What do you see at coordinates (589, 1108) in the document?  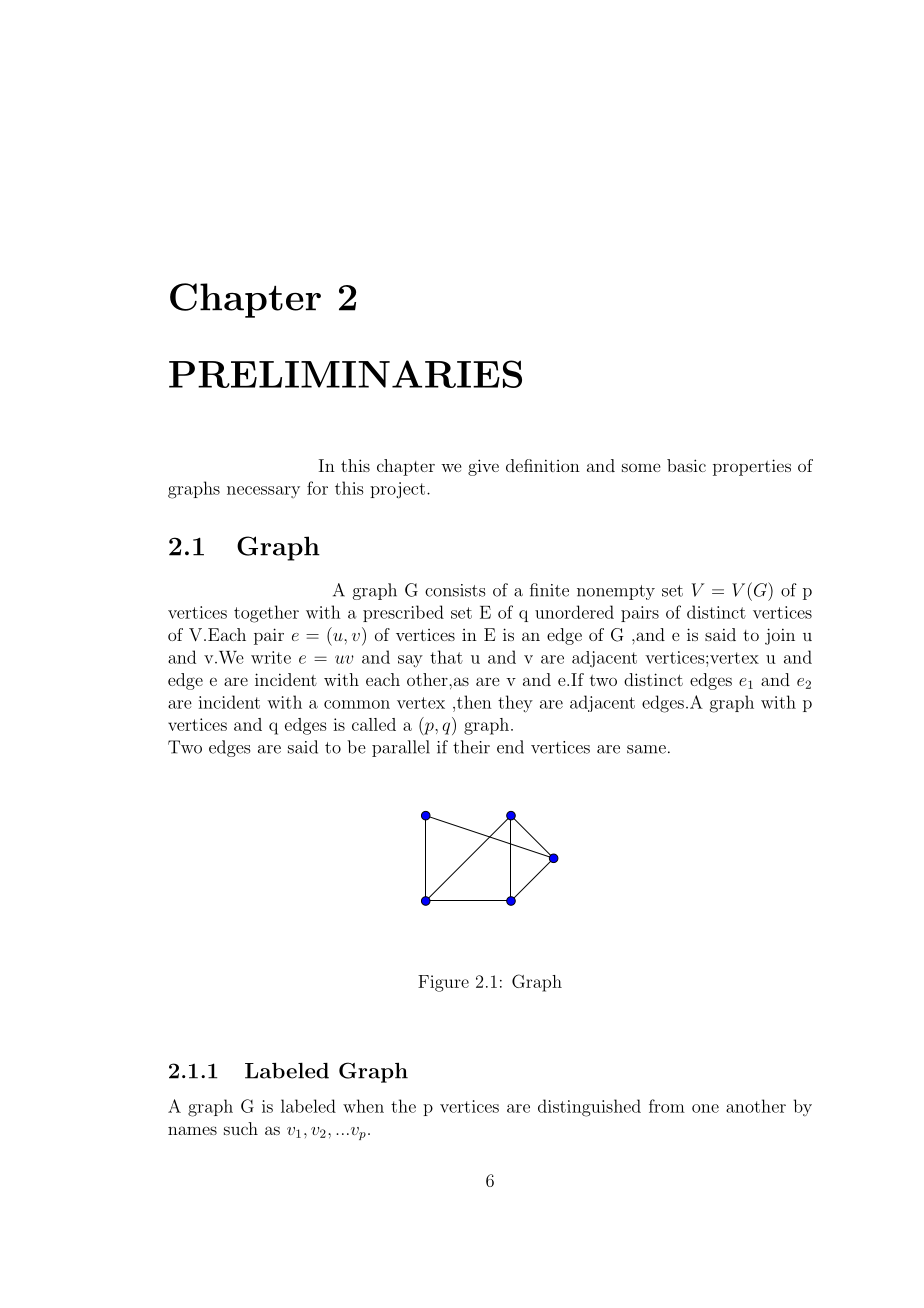 I see `distinguished` at bounding box center [589, 1108].
